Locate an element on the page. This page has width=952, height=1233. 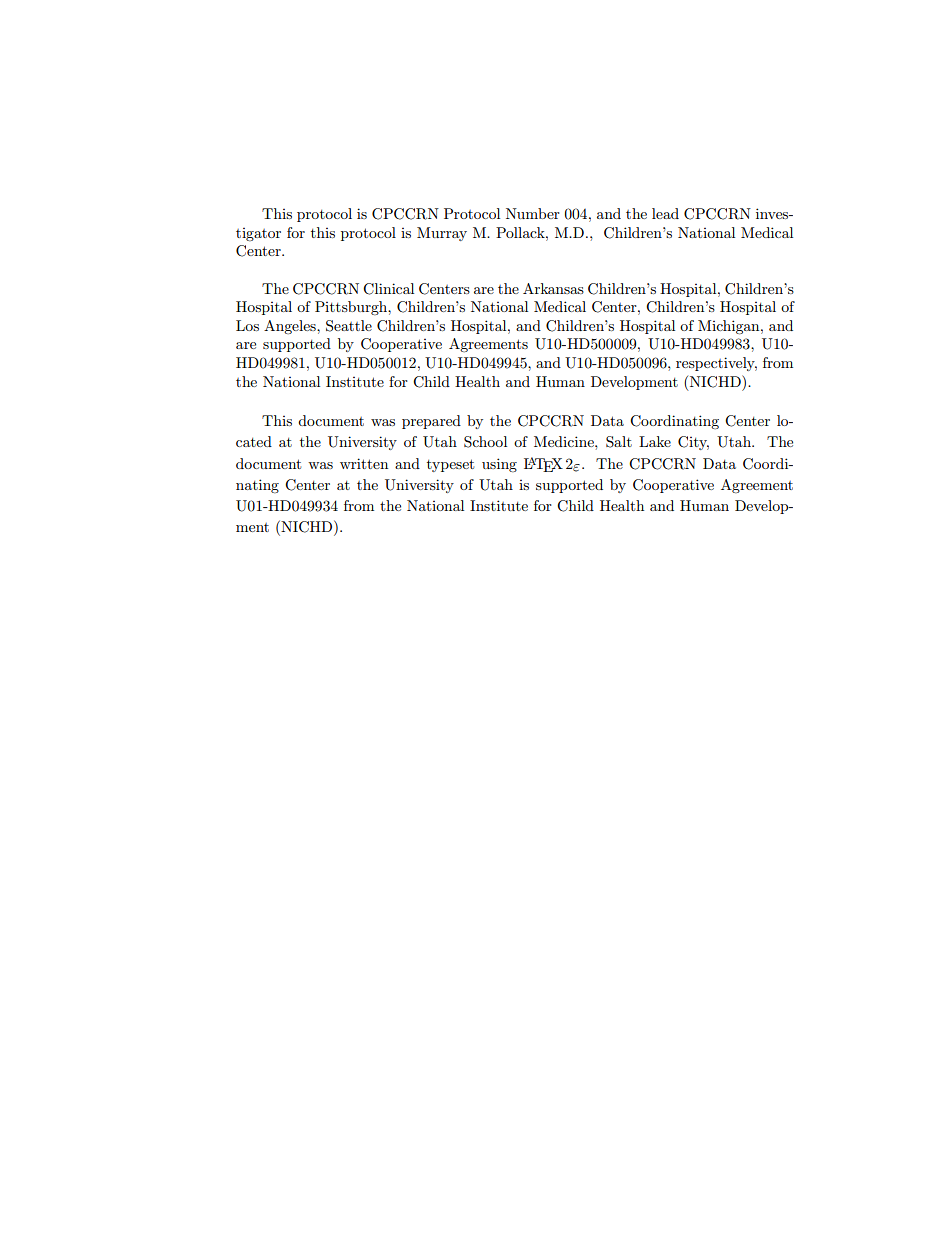
Murray is located at coordinates (442, 234).
